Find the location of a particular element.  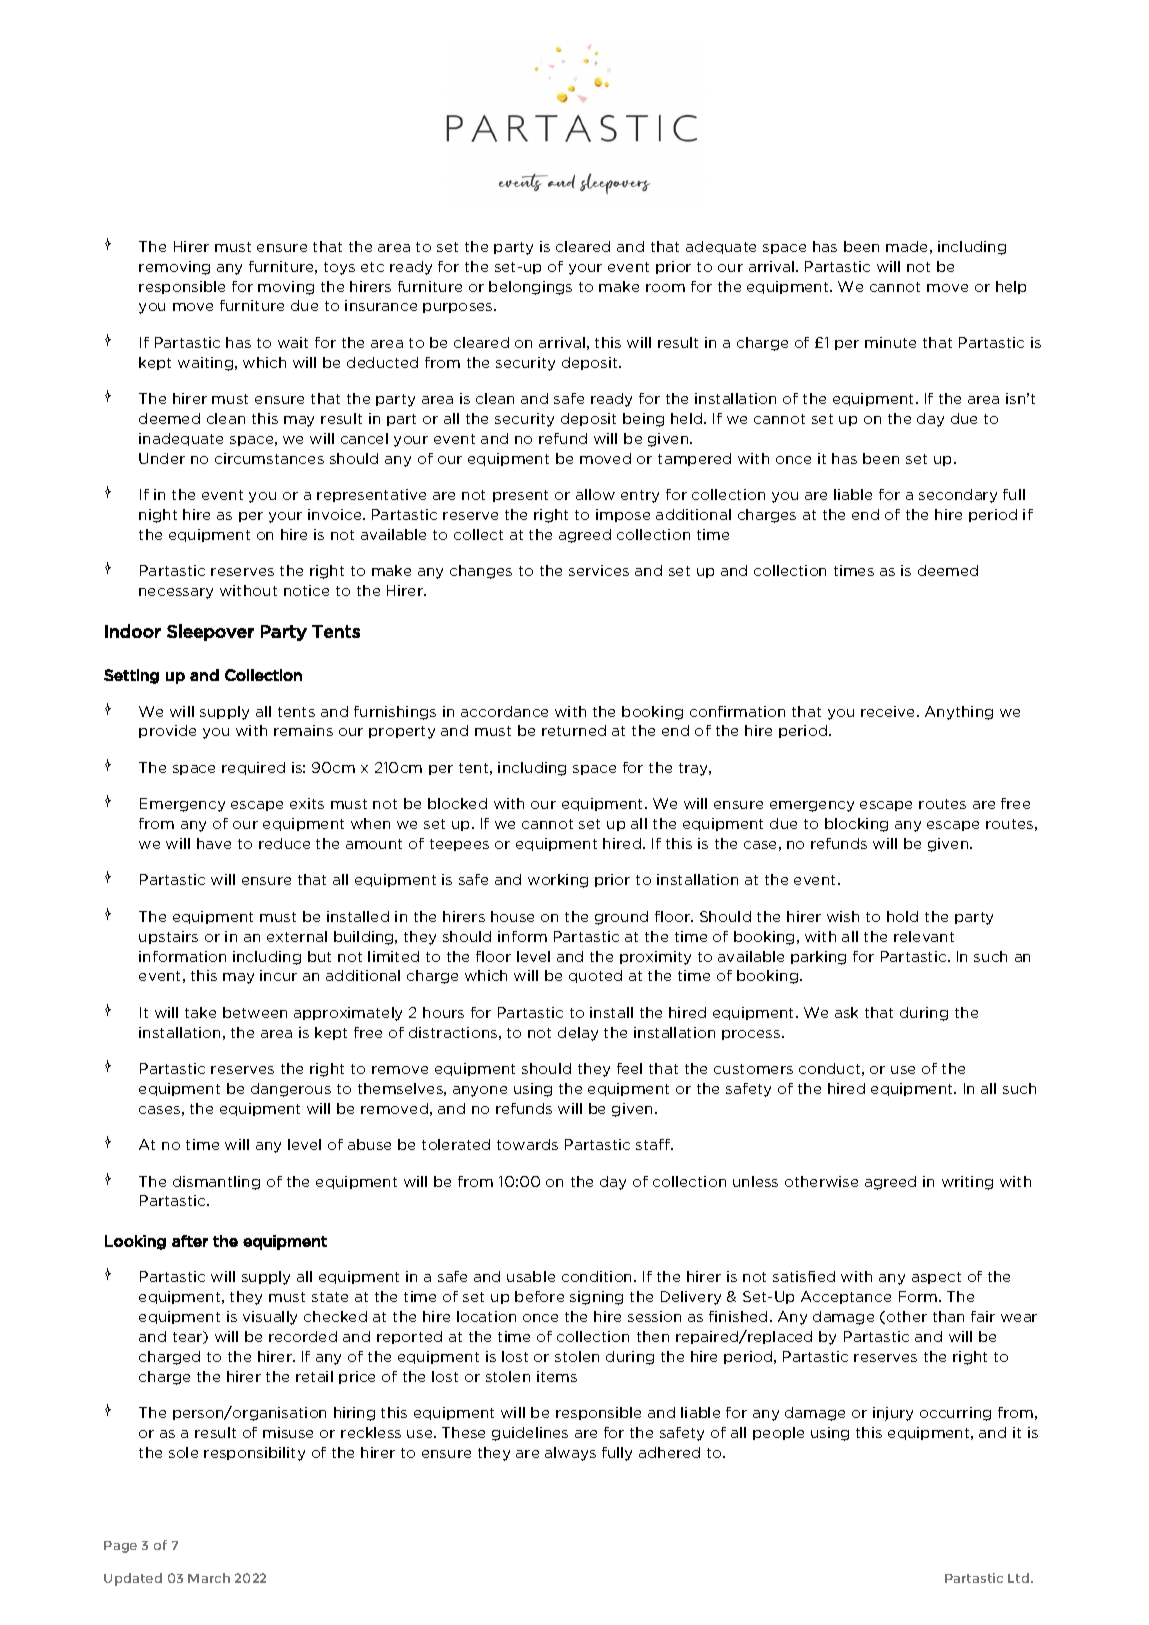

minute is located at coordinates (890, 342).
